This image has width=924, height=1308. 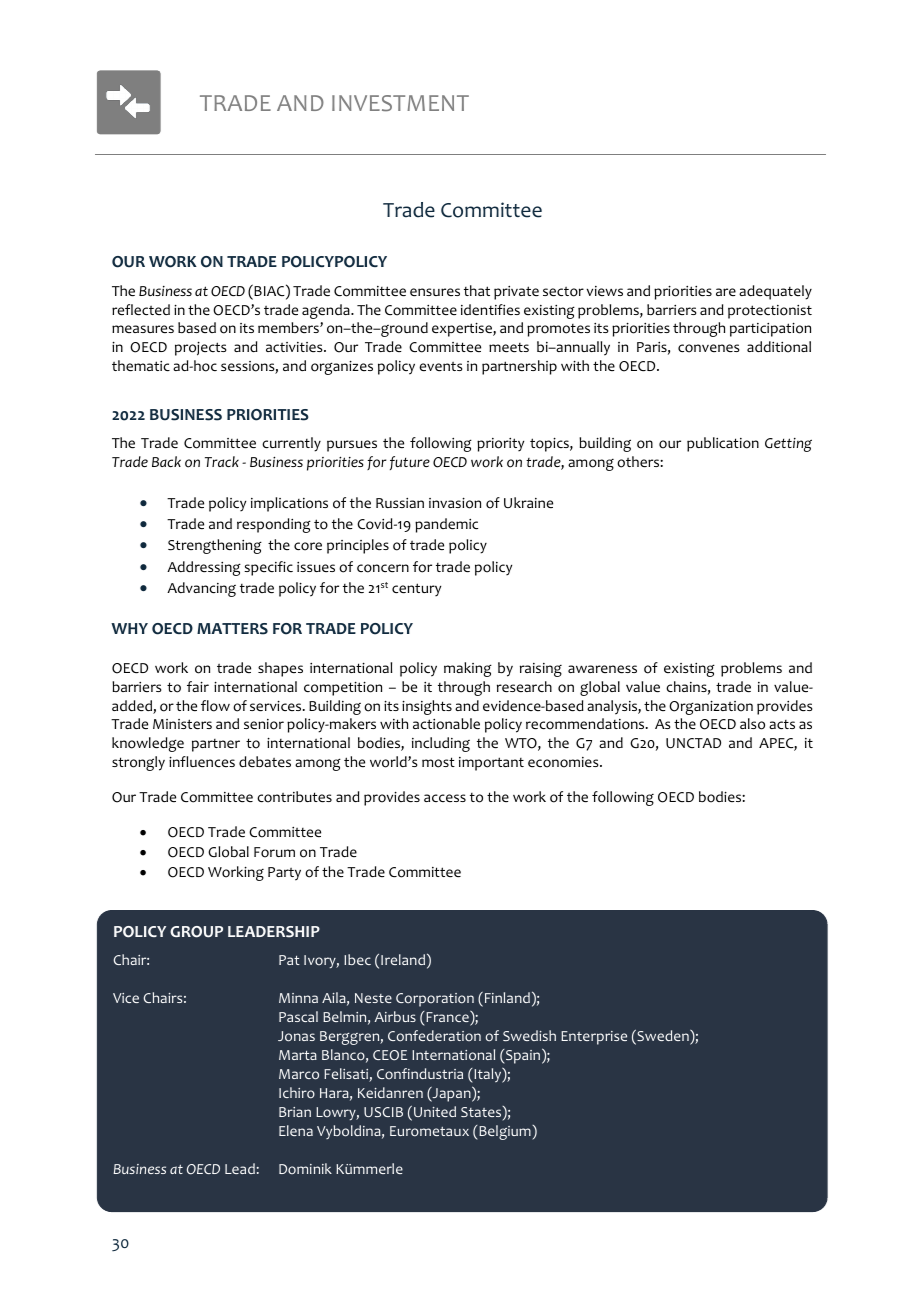 I want to click on invasion, so click(x=455, y=503).
